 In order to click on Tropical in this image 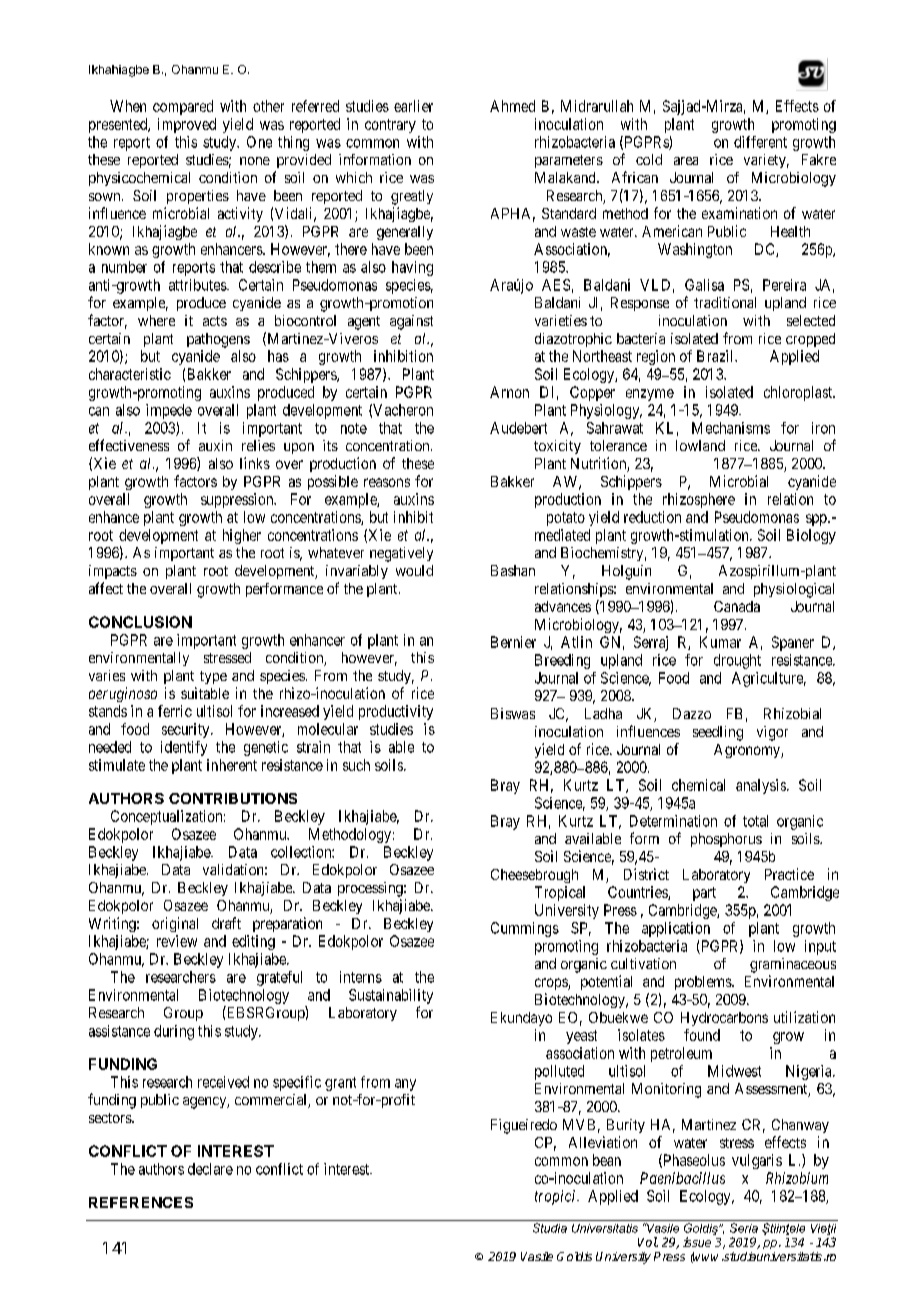, I will do `click(560, 893)`.
